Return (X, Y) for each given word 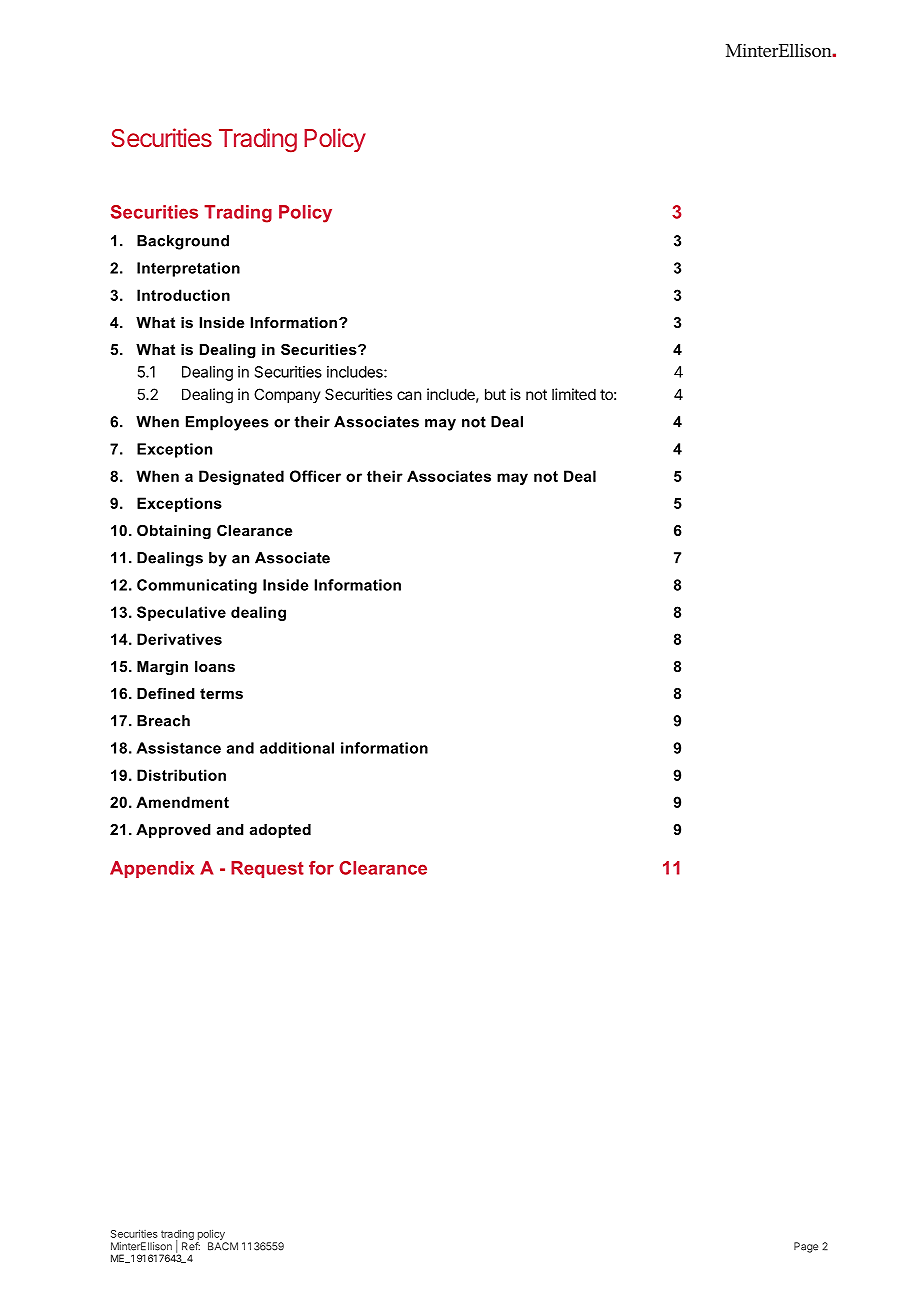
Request (267, 869)
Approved (173, 831)
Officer (315, 476)
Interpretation (188, 269)
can (409, 395)
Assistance (178, 748)
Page (806, 1247)
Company (287, 395)
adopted (280, 831)
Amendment (182, 802)
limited (574, 394)
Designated (241, 477)
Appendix (152, 869)
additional (297, 748)
